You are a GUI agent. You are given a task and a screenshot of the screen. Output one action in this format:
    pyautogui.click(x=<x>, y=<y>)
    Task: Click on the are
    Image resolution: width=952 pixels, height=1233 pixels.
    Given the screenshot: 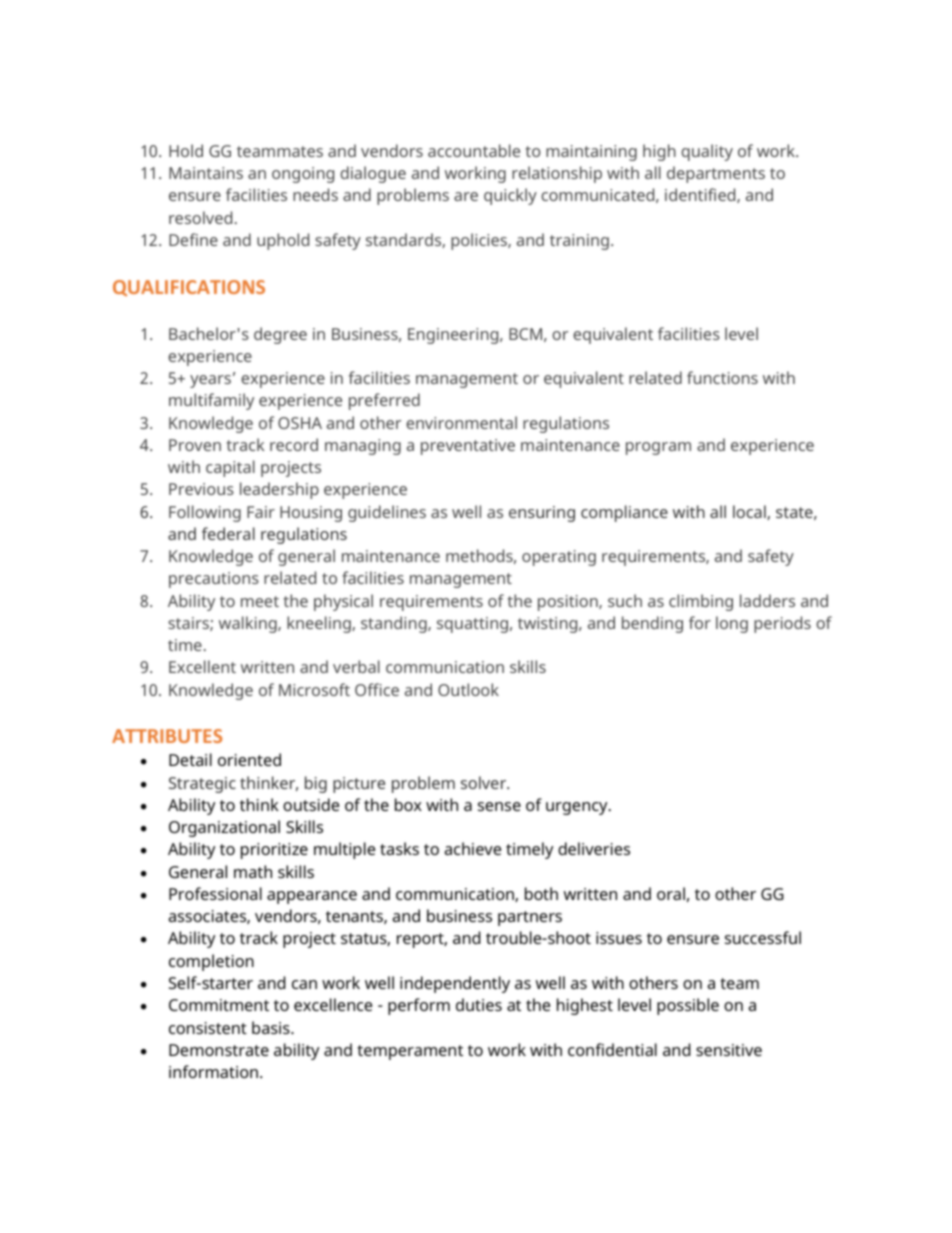 What is the action you would take?
    pyautogui.click(x=466, y=196)
